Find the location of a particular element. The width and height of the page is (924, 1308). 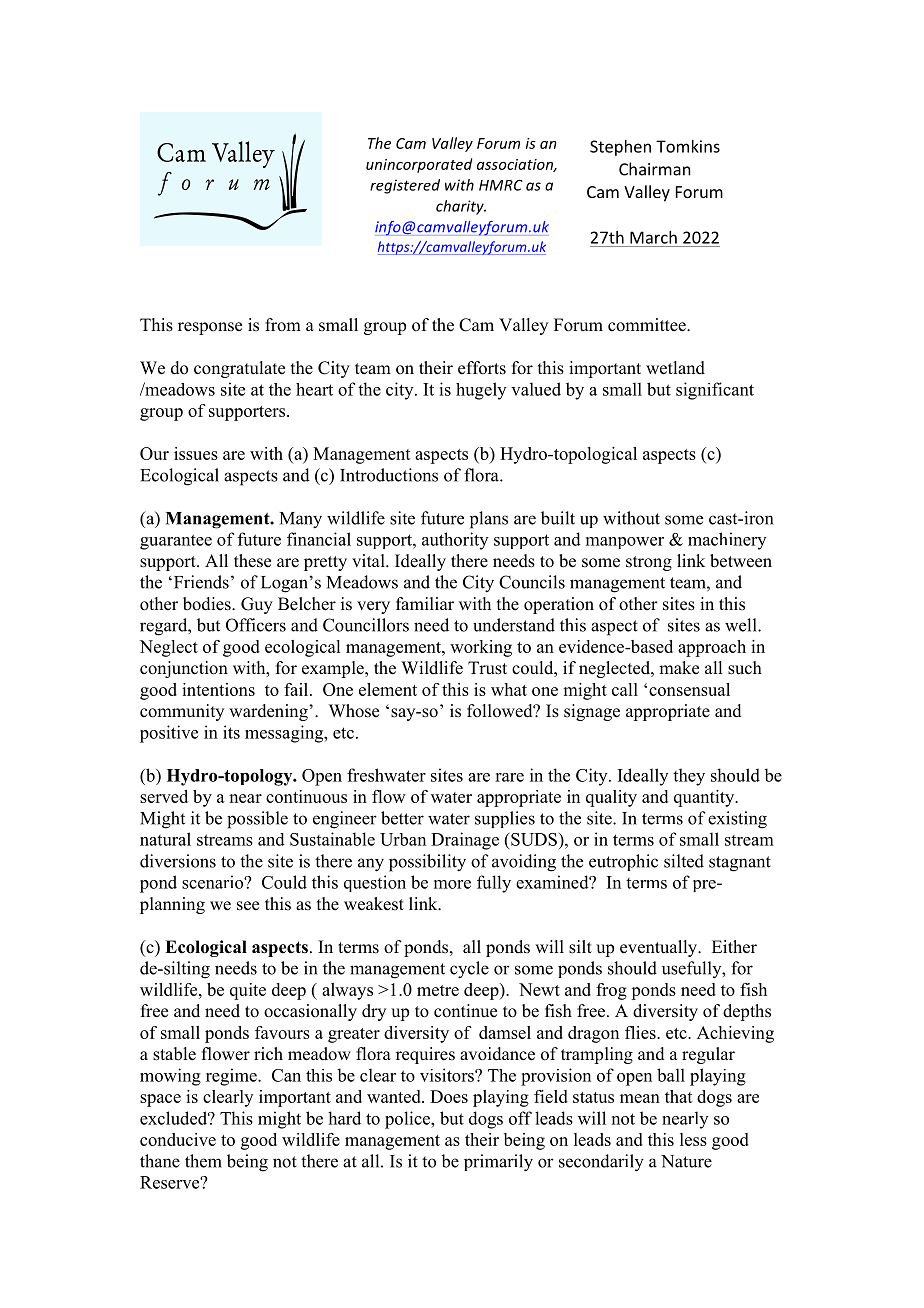

response is located at coordinates (210, 328).
